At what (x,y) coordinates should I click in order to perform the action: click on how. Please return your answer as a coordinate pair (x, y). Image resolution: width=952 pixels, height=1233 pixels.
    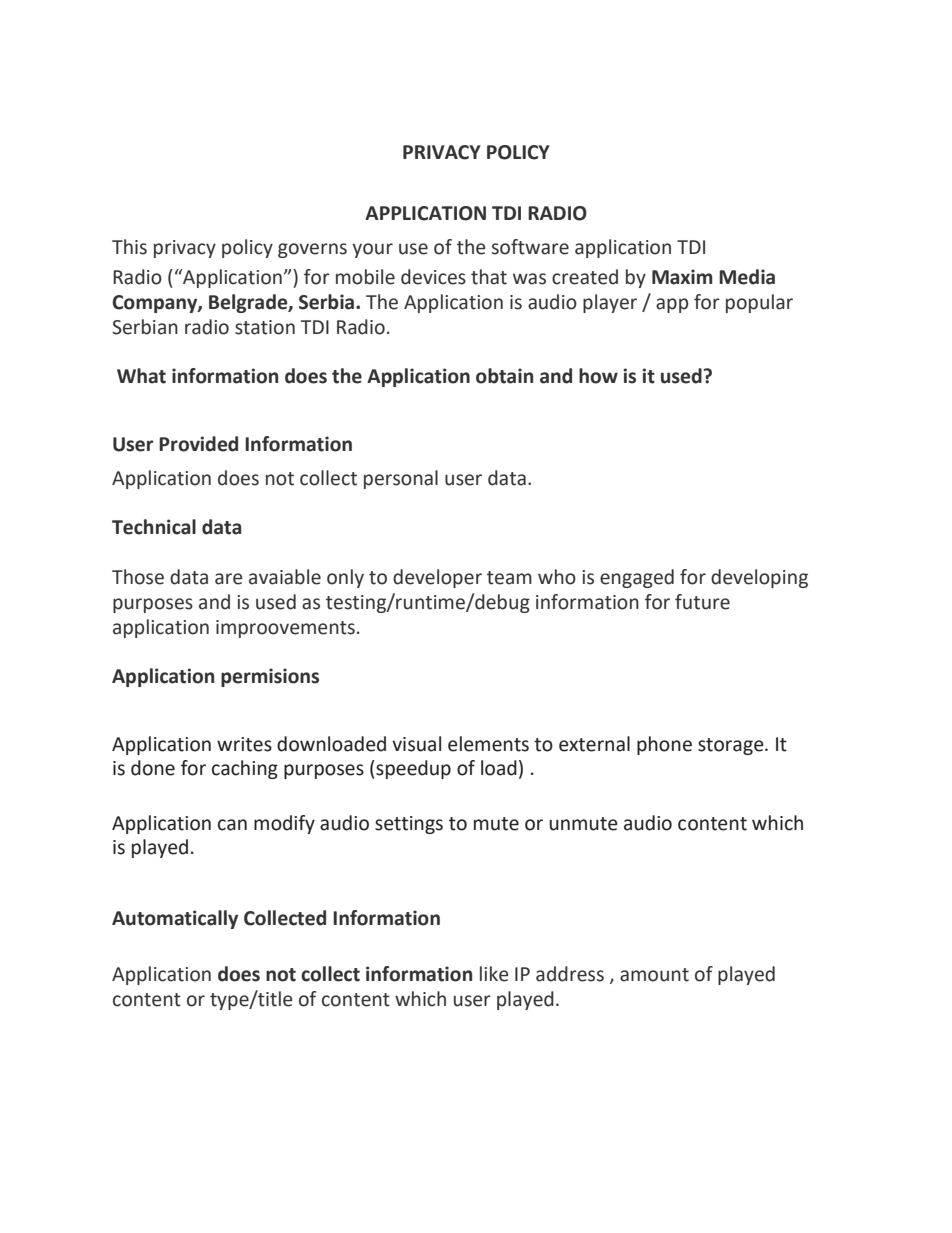
    Looking at the image, I should click on (598, 376).
